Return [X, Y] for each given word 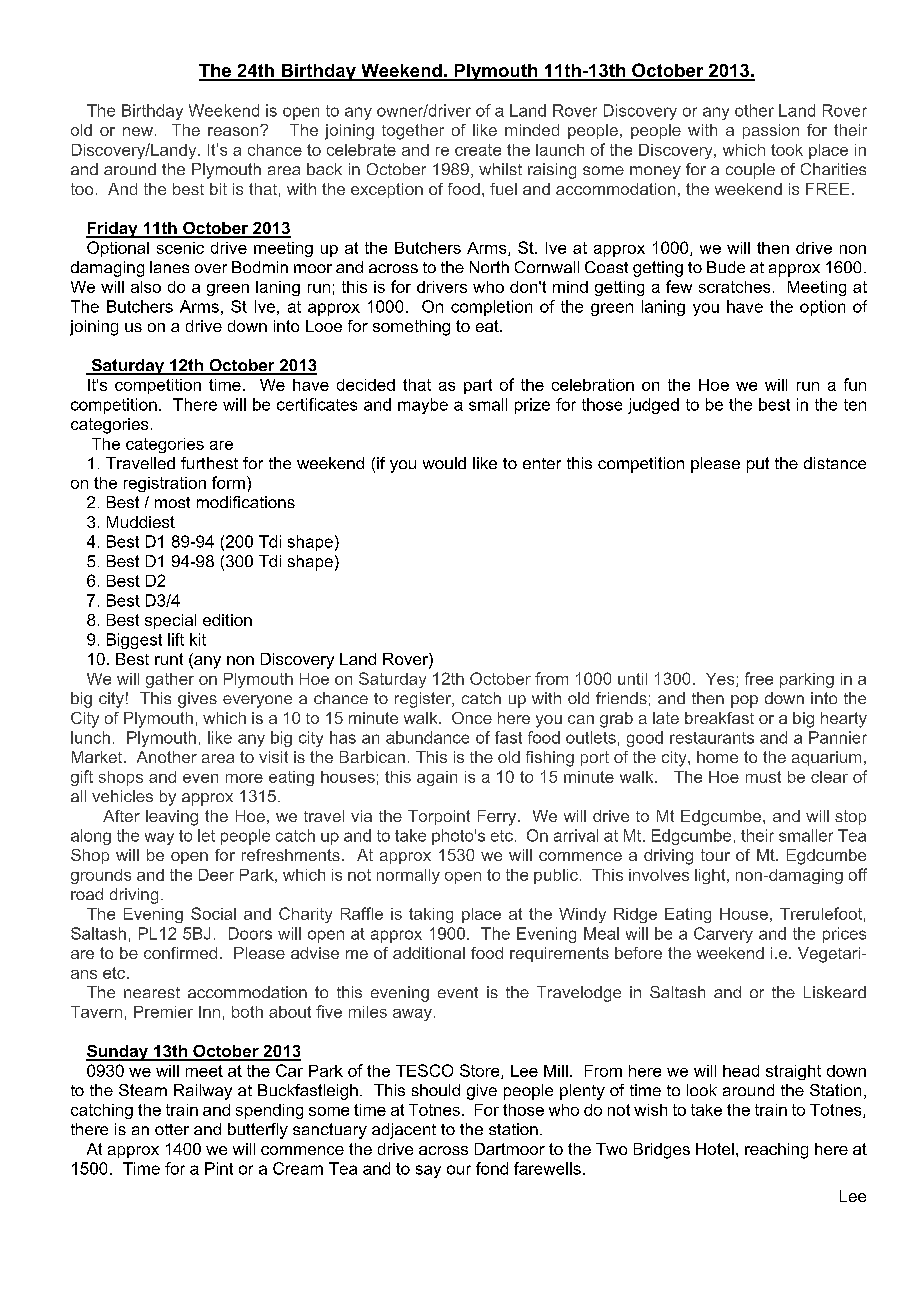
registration [165, 484]
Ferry [497, 818]
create [478, 150]
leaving [172, 818]
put [758, 465]
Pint [219, 1168]
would [444, 463]
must [763, 777]
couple [750, 171]
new [138, 131]
